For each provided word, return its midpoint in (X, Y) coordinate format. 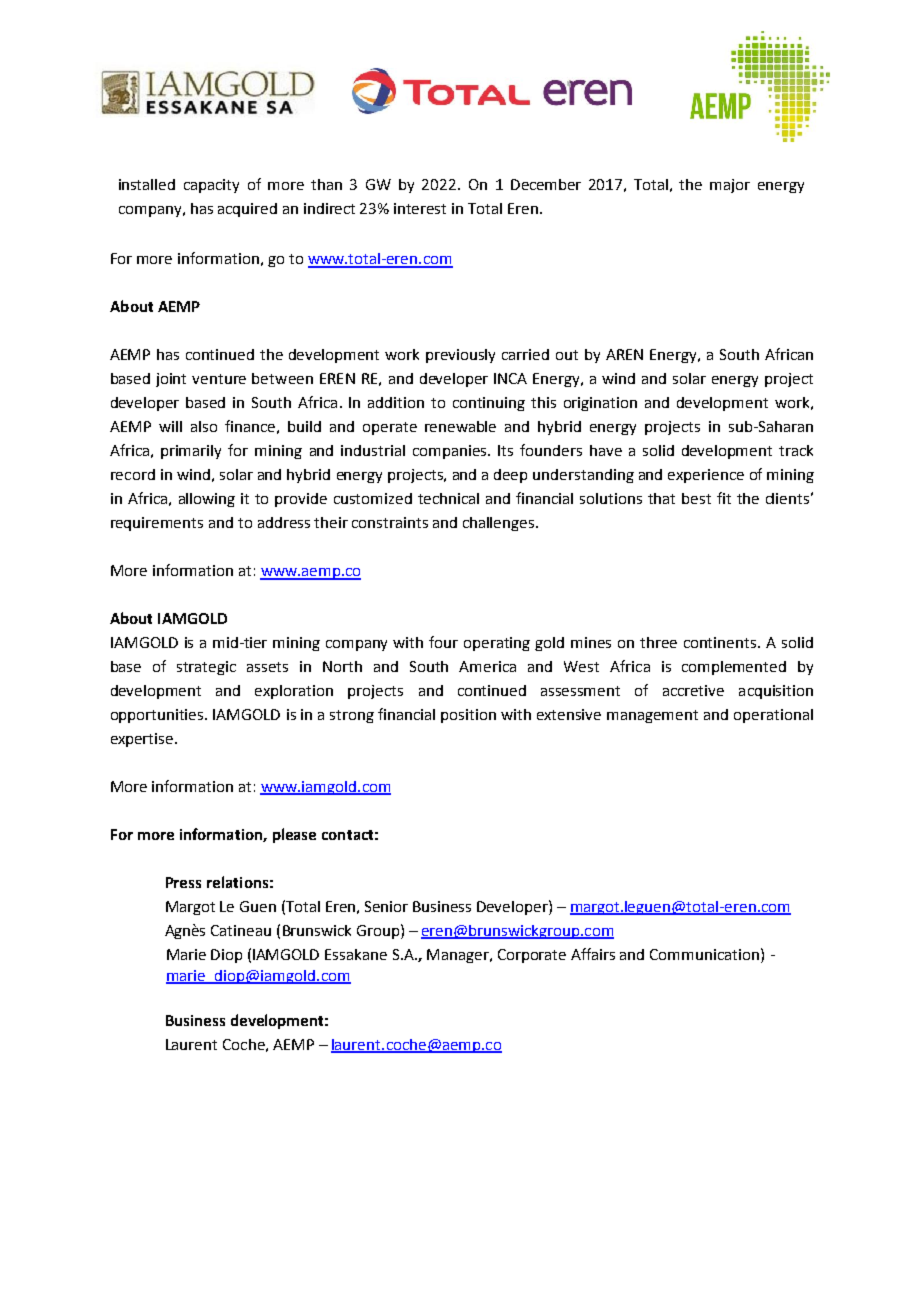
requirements (157, 524)
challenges (500, 524)
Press (183, 882)
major (730, 186)
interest (420, 208)
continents (721, 642)
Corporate (532, 956)
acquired (247, 210)
